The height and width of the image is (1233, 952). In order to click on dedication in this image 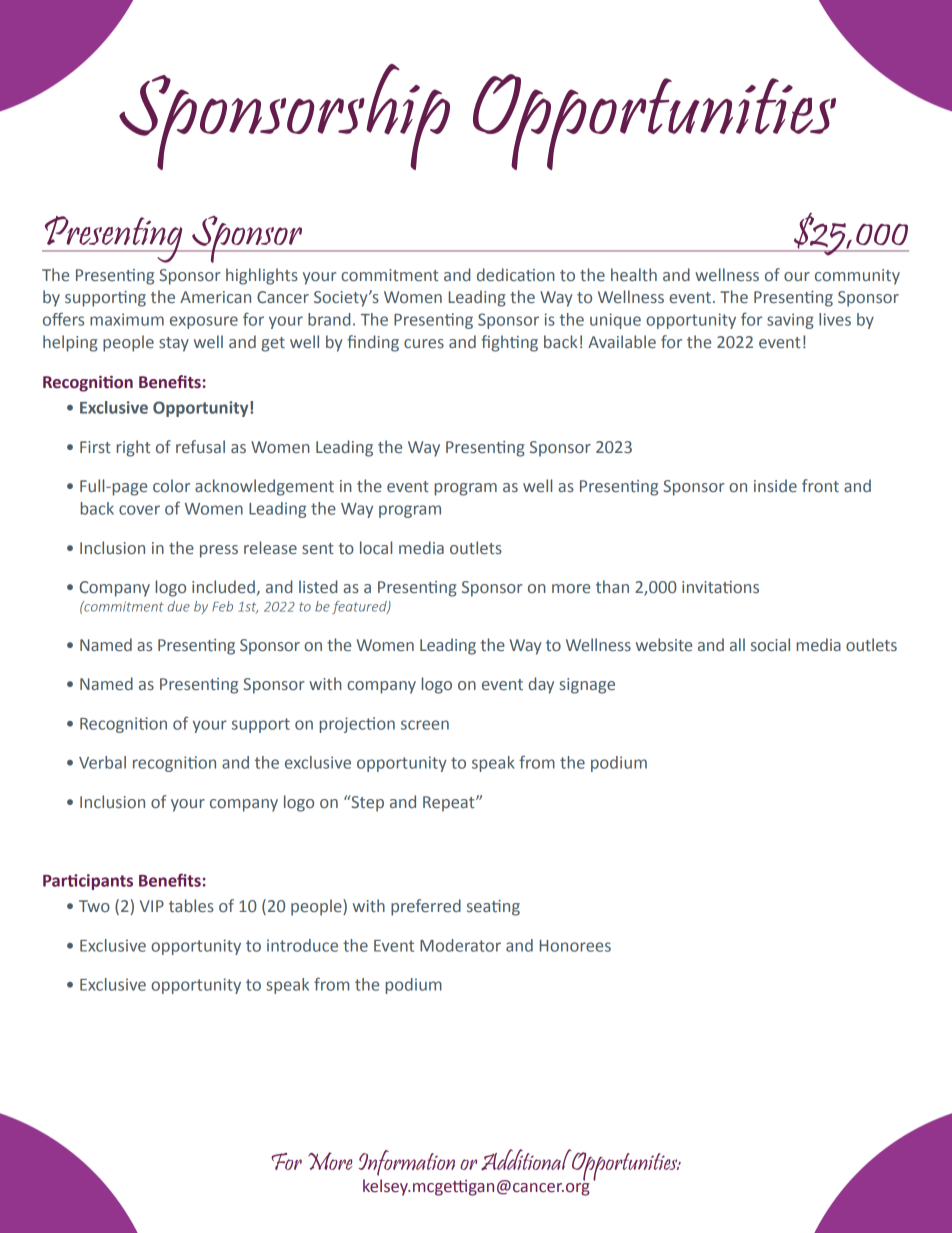, I will do `click(516, 275)`.
